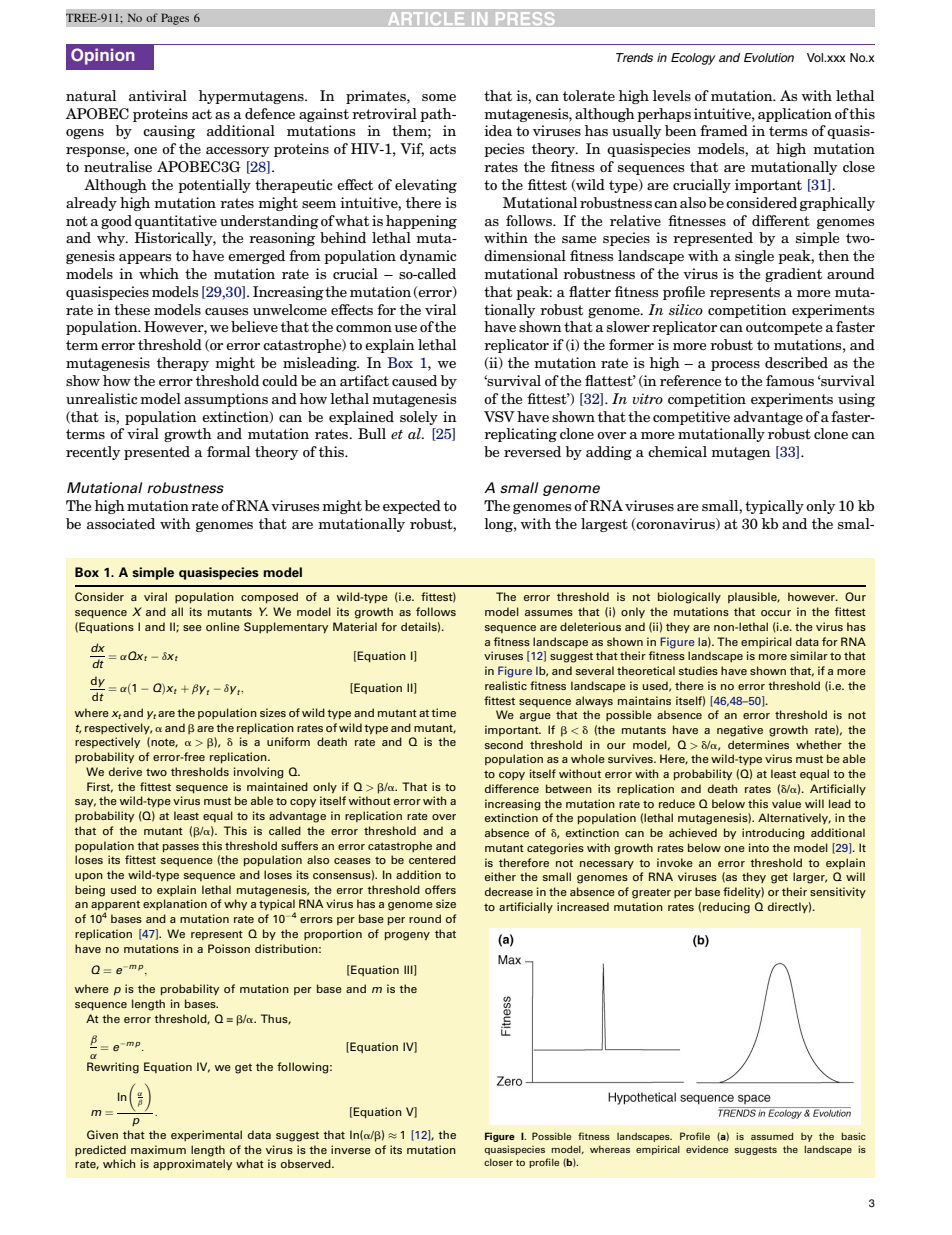 The height and width of the screenshot is (1235, 952). I want to click on experimental, so click(206, 1135).
